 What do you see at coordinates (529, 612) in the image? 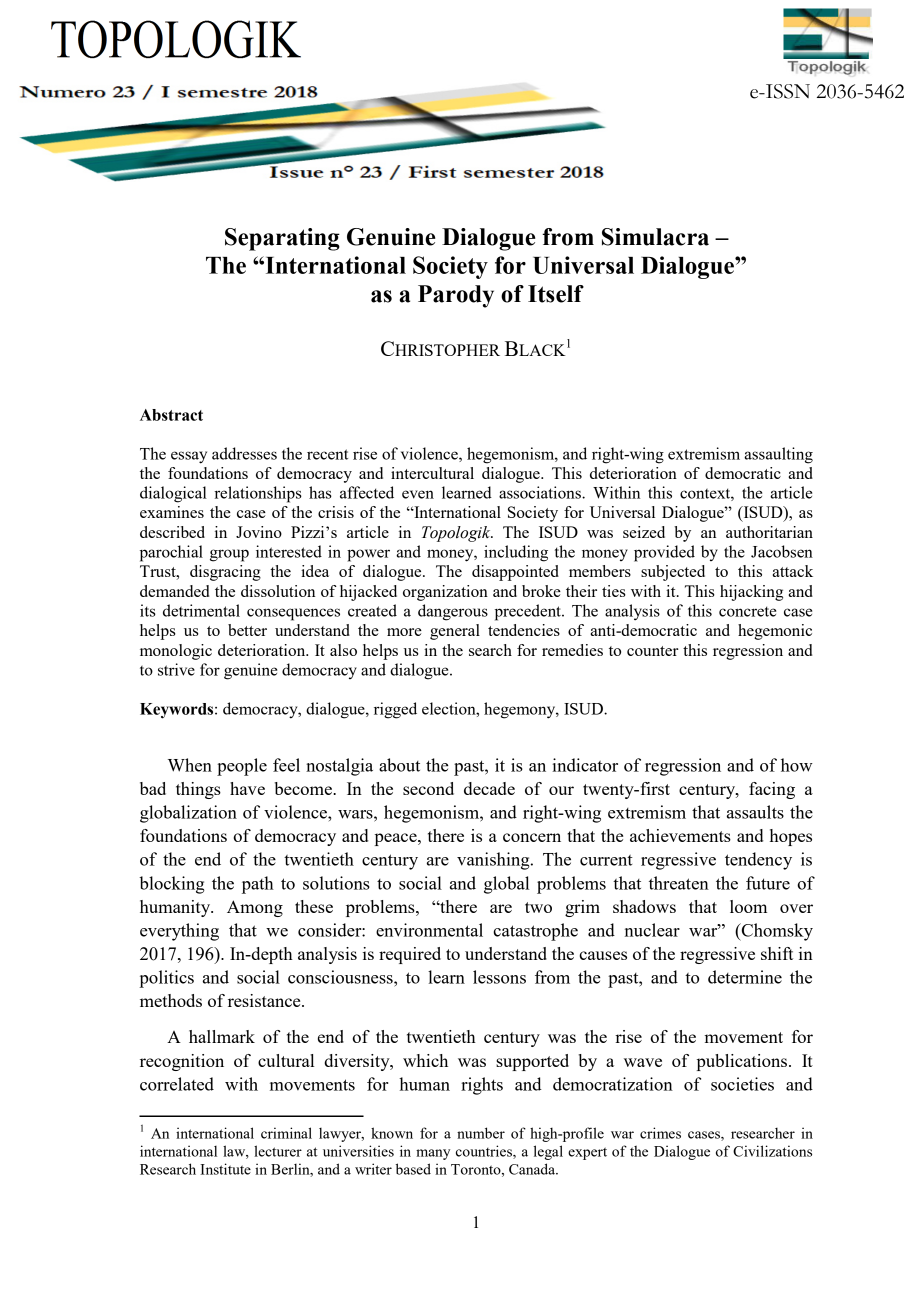
I see `precedent` at bounding box center [529, 612].
